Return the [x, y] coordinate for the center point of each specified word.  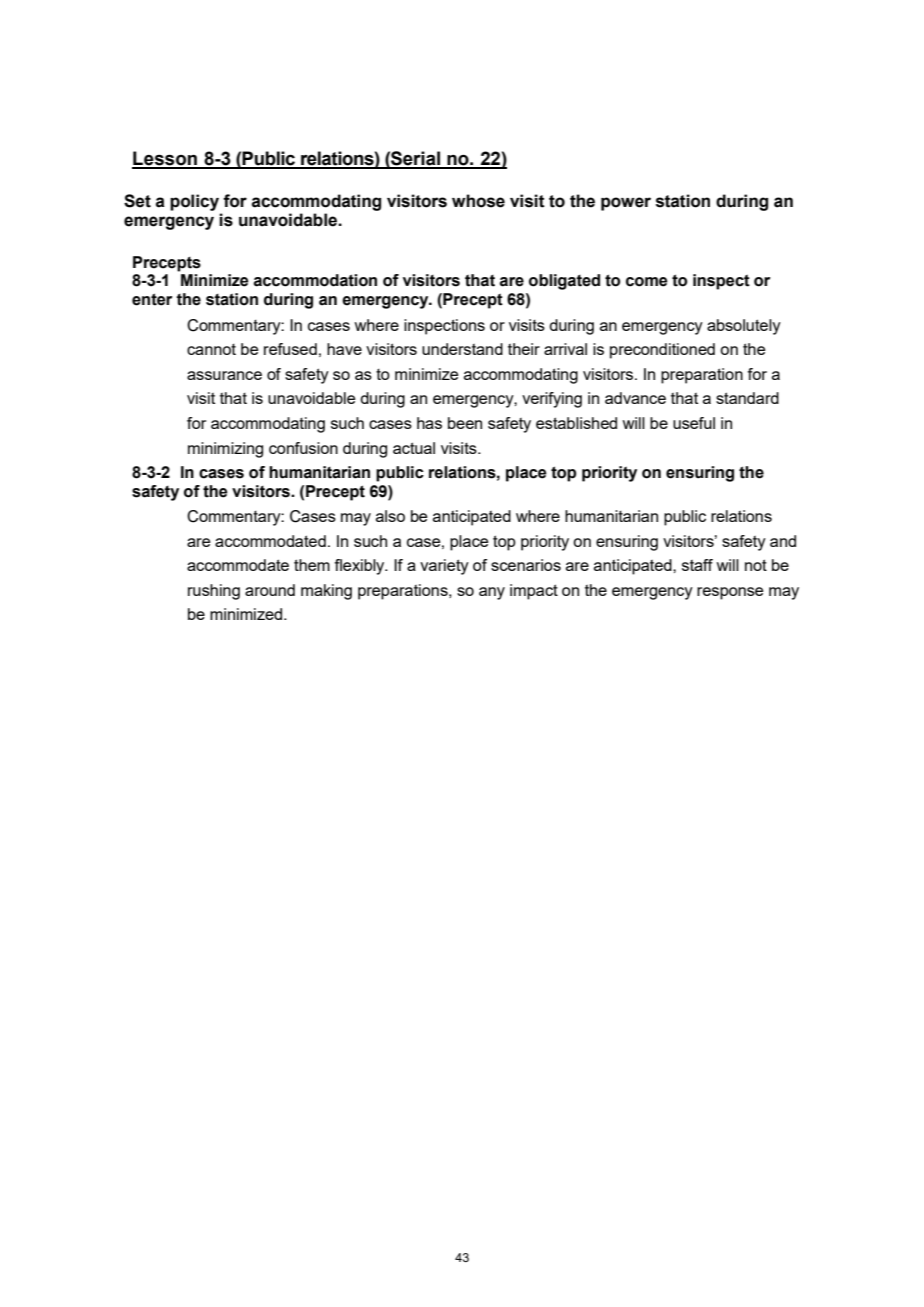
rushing [214, 592]
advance [635, 398]
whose [478, 201]
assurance [224, 375]
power [626, 204]
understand [462, 349]
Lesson [166, 159]
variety [444, 567]
